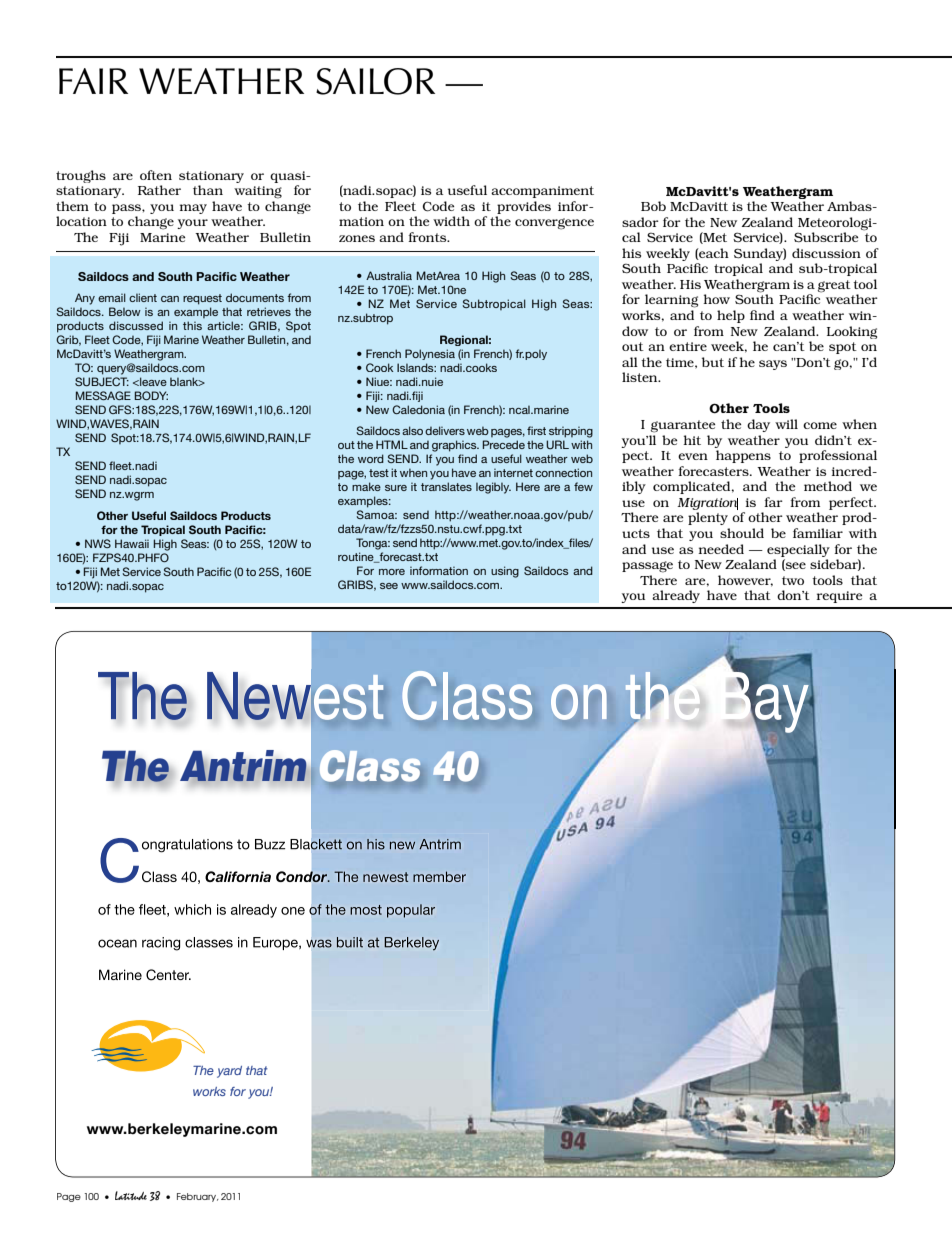 The image size is (952, 1233). Describe the element at coordinates (131, 1195) in the image. I see `Latitude` at that location.
